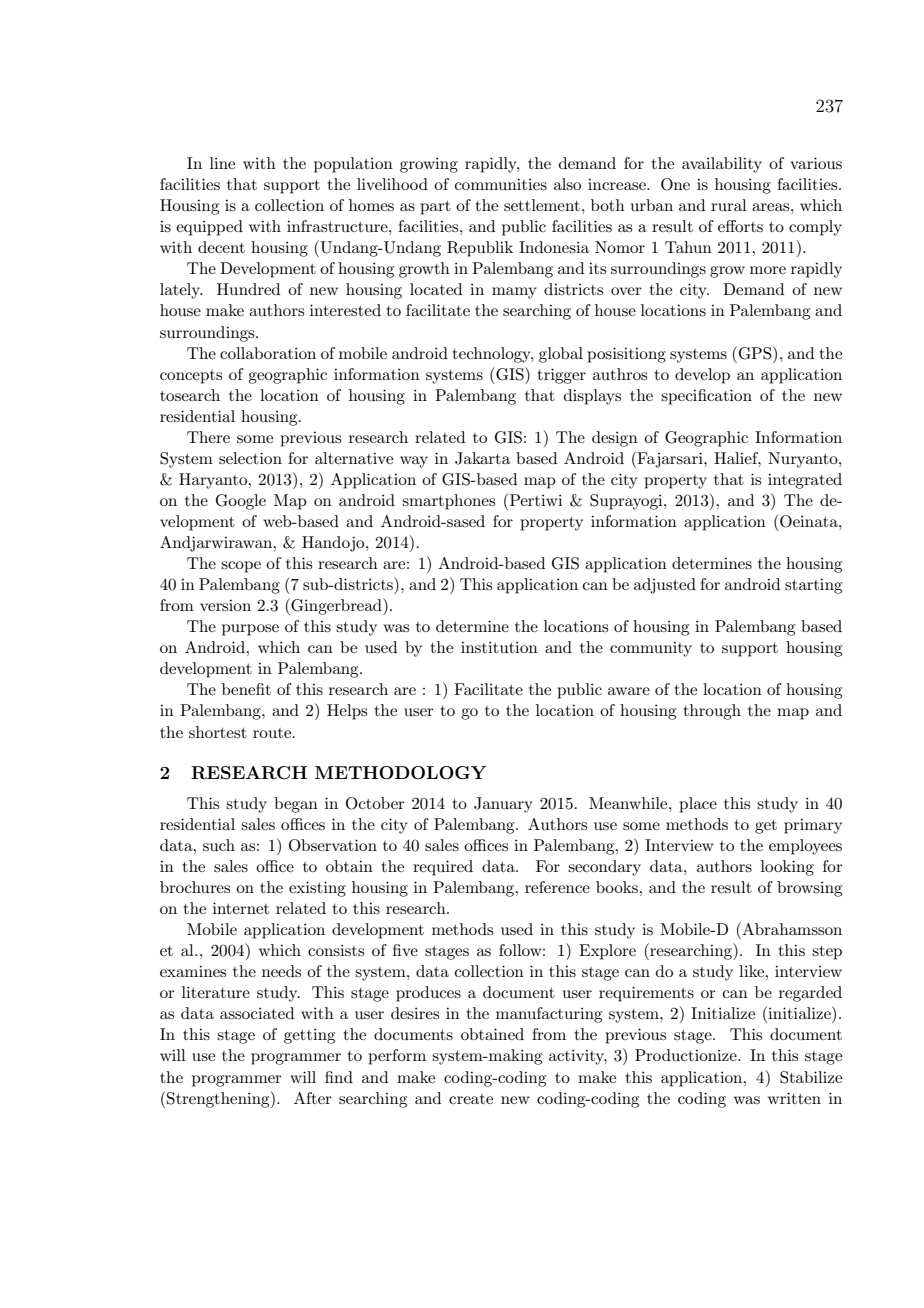 The image size is (924, 1308). I want to click on Jakarta, so click(482, 458).
